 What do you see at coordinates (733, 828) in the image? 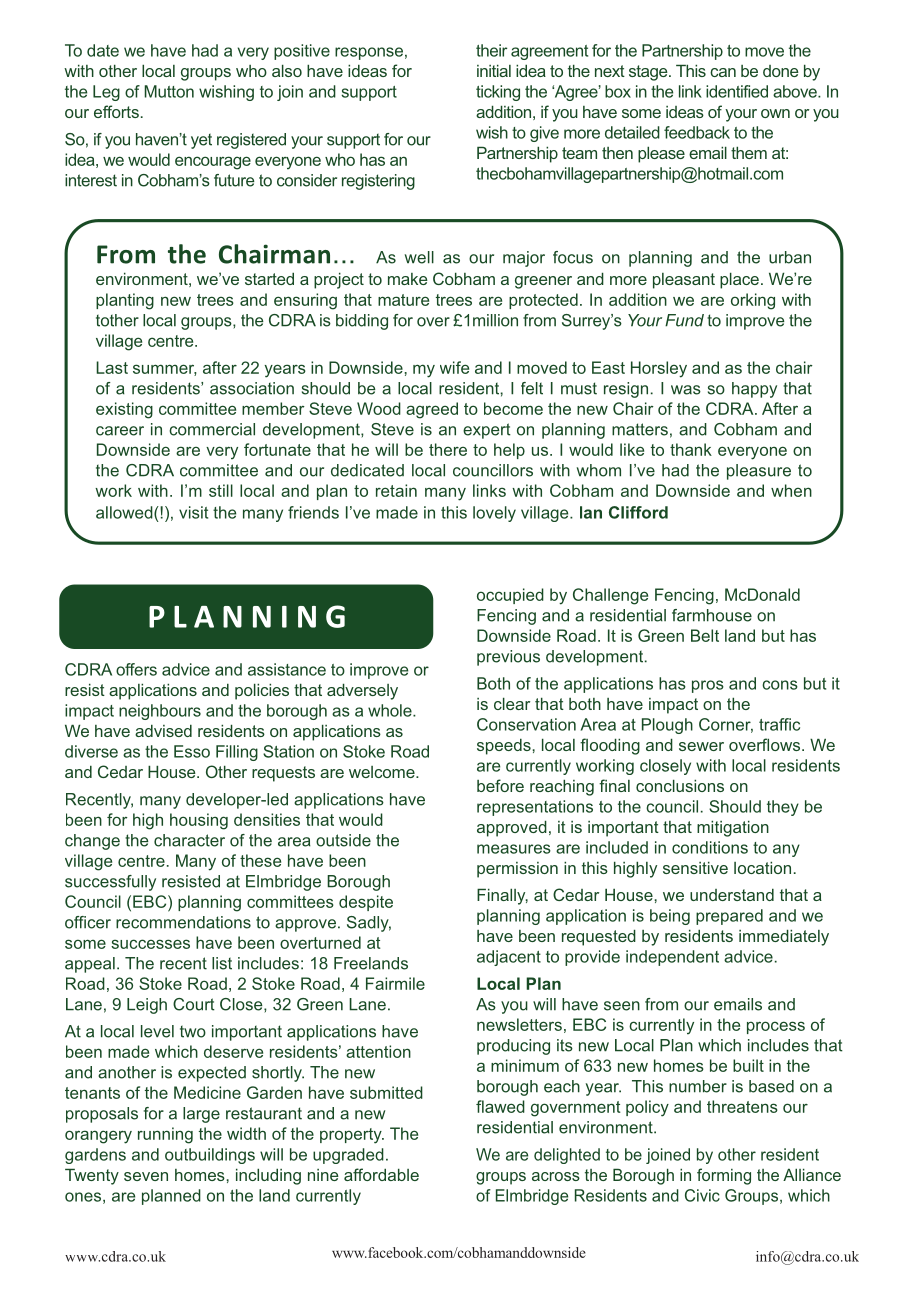
I see `mitigation` at bounding box center [733, 828].
